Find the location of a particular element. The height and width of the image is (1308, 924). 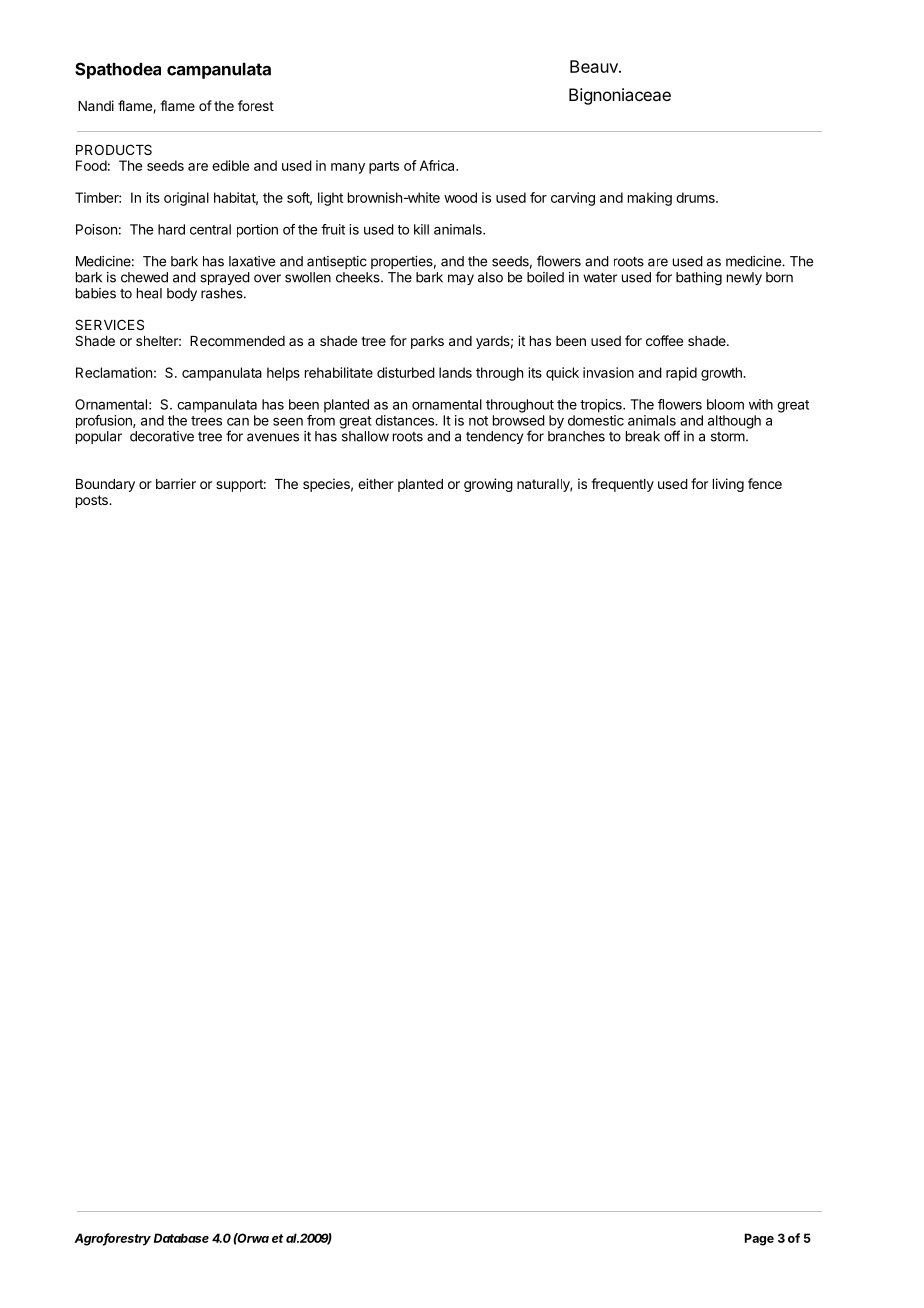

frequently is located at coordinates (622, 485).
